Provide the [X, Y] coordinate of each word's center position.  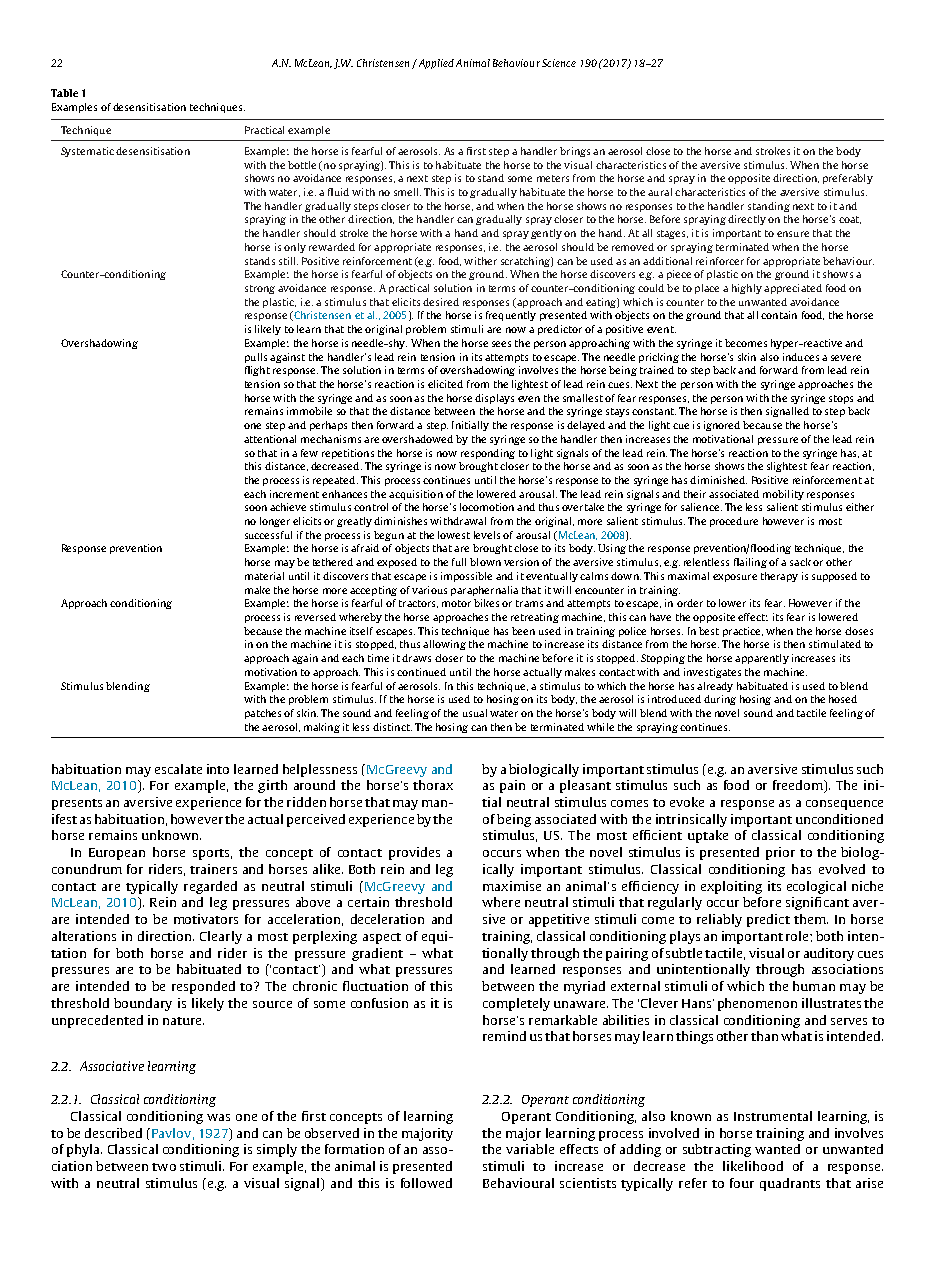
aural [660, 192]
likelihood [753, 1166]
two [164, 1167]
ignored [722, 426]
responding [488, 454]
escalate [178, 769]
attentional [270, 439]
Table [64, 93]
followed [426, 1183]
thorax [433, 785]
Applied [435, 64]
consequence [844, 805]
